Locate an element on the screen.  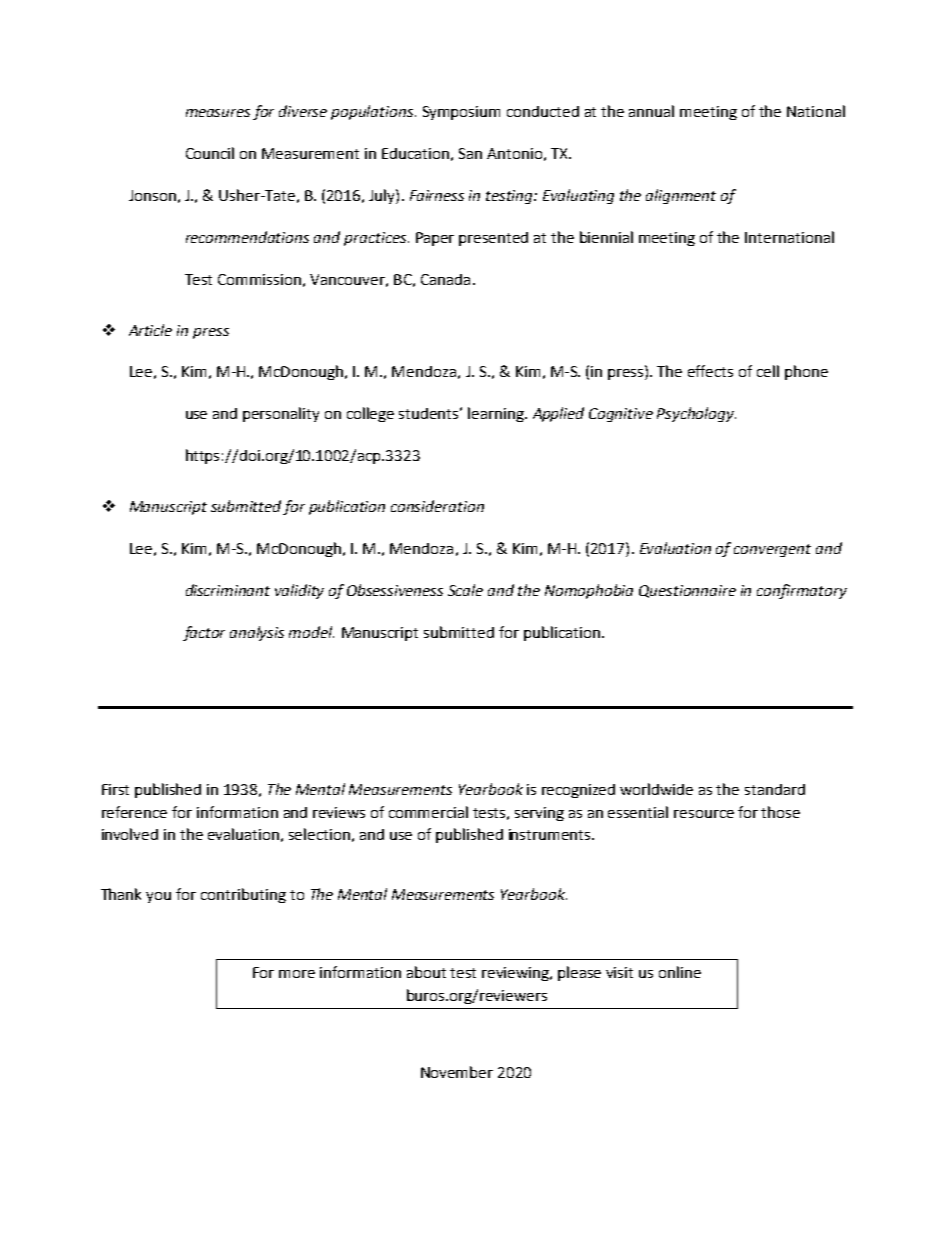
discriminant is located at coordinates (228, 590).
